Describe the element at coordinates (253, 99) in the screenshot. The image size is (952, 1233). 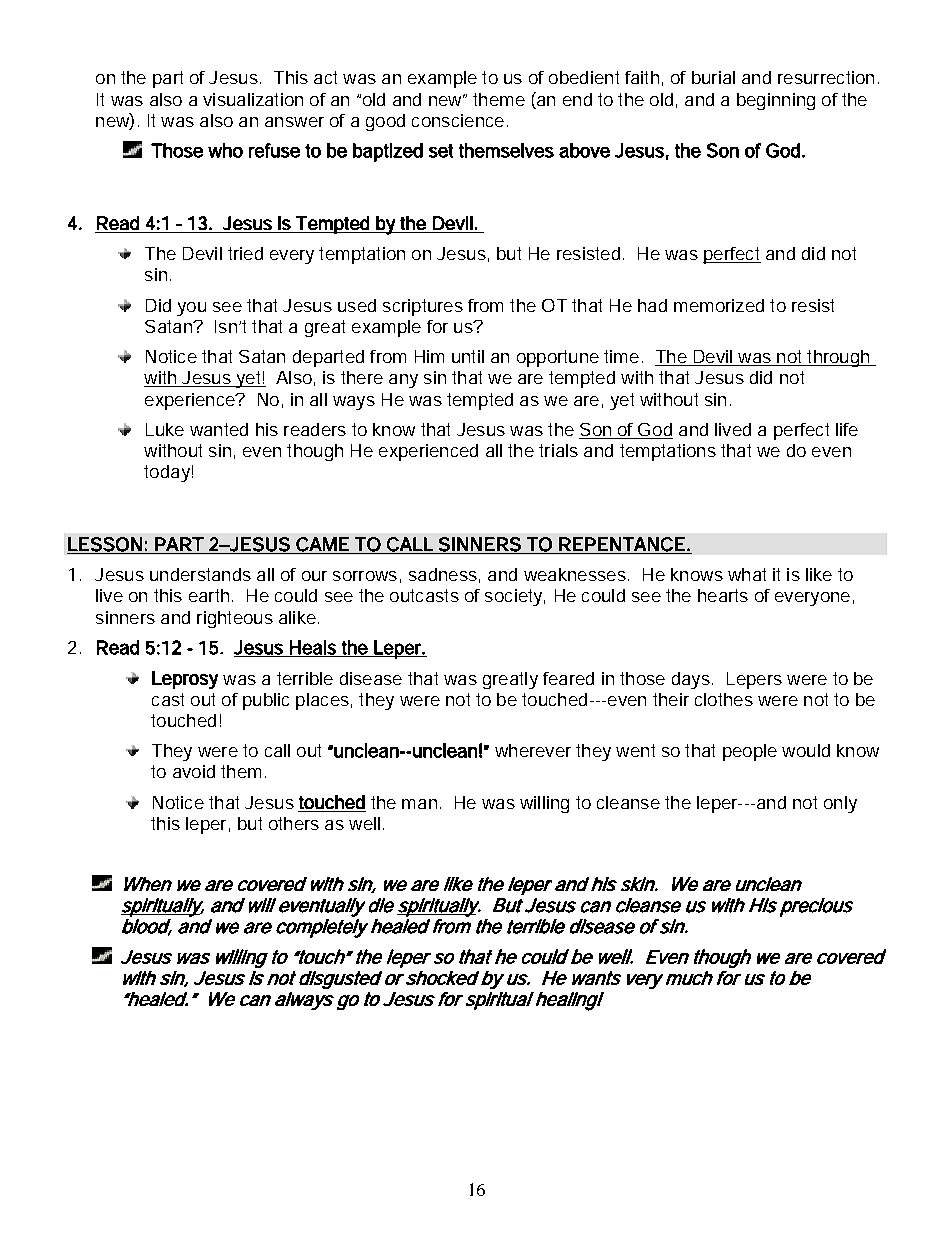
I see `visualization` at that location.
